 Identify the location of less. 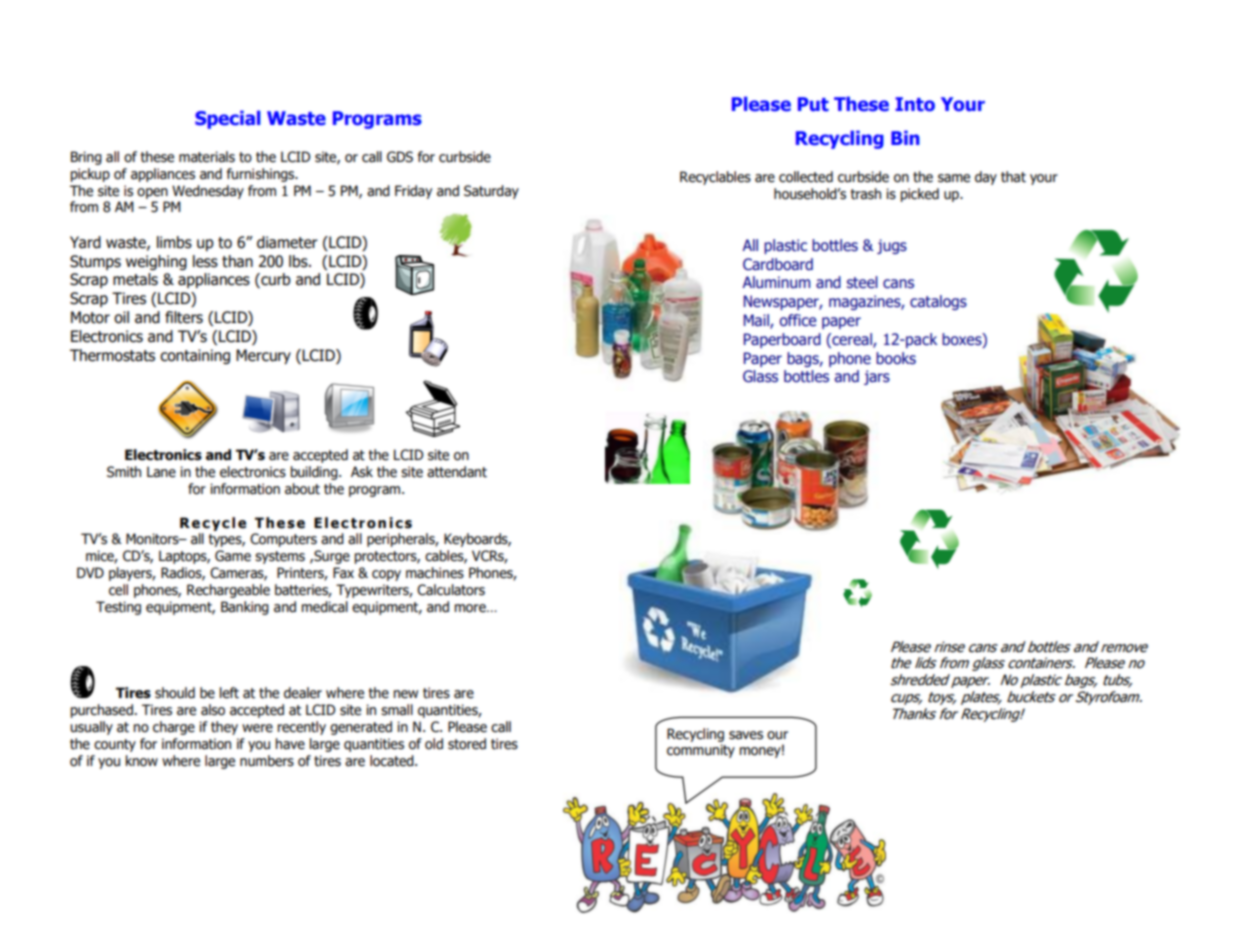
(205, 261).
